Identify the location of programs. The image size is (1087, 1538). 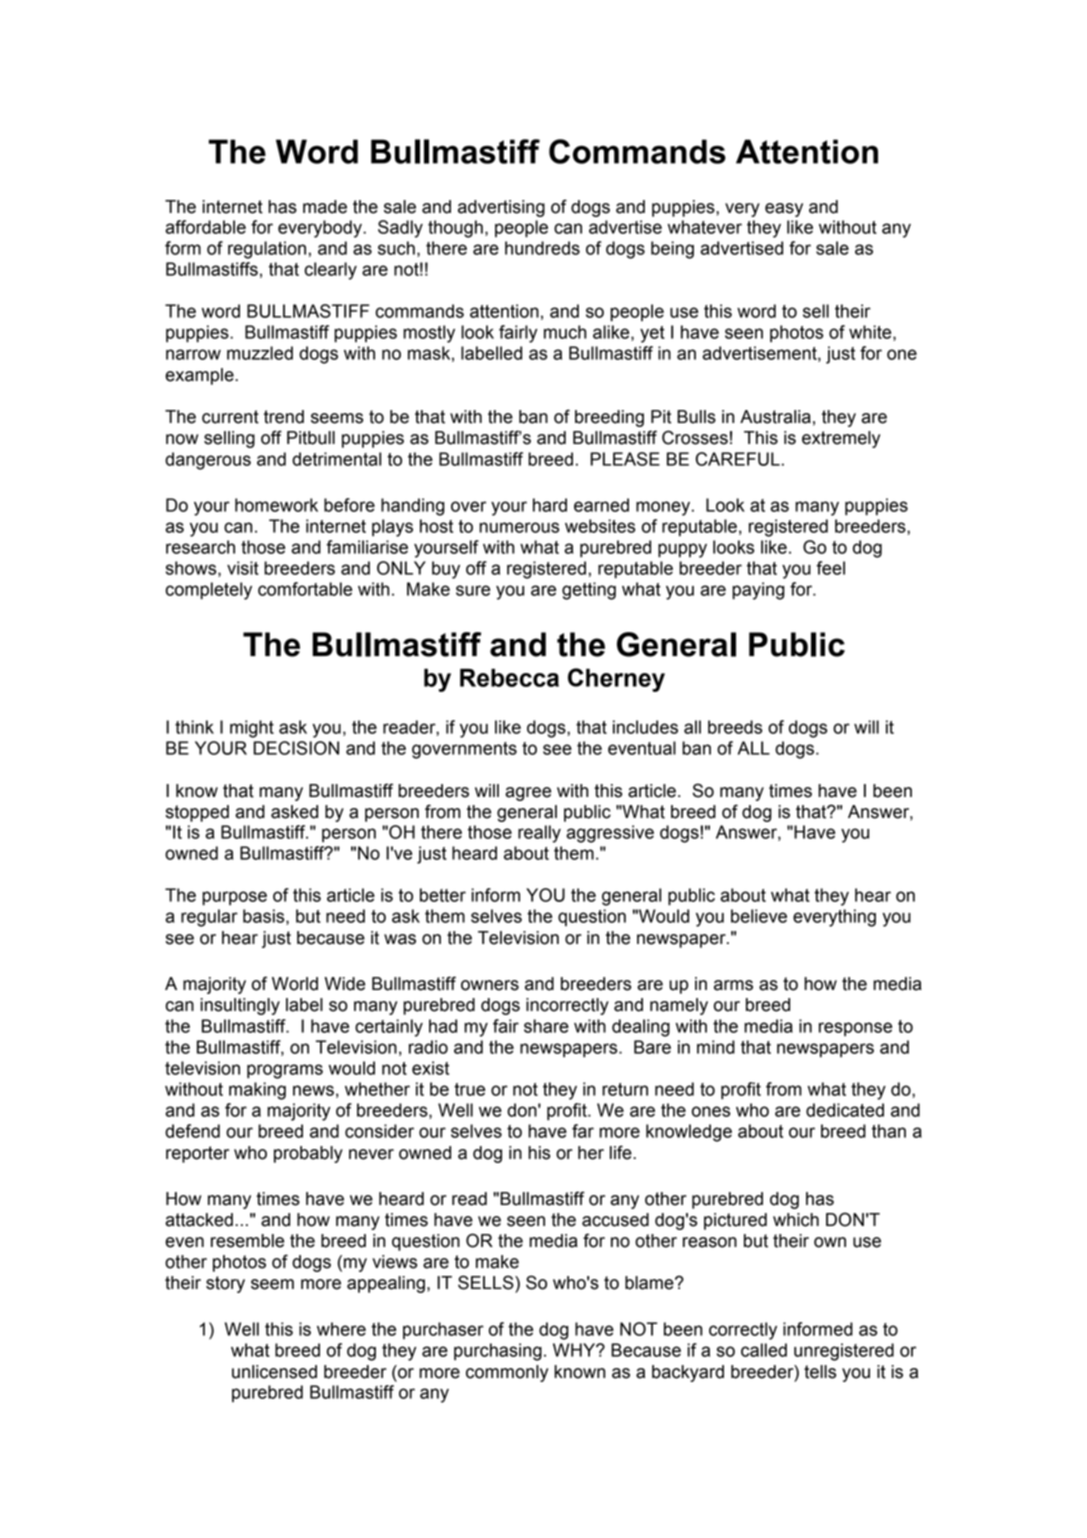
(285, 1071).
